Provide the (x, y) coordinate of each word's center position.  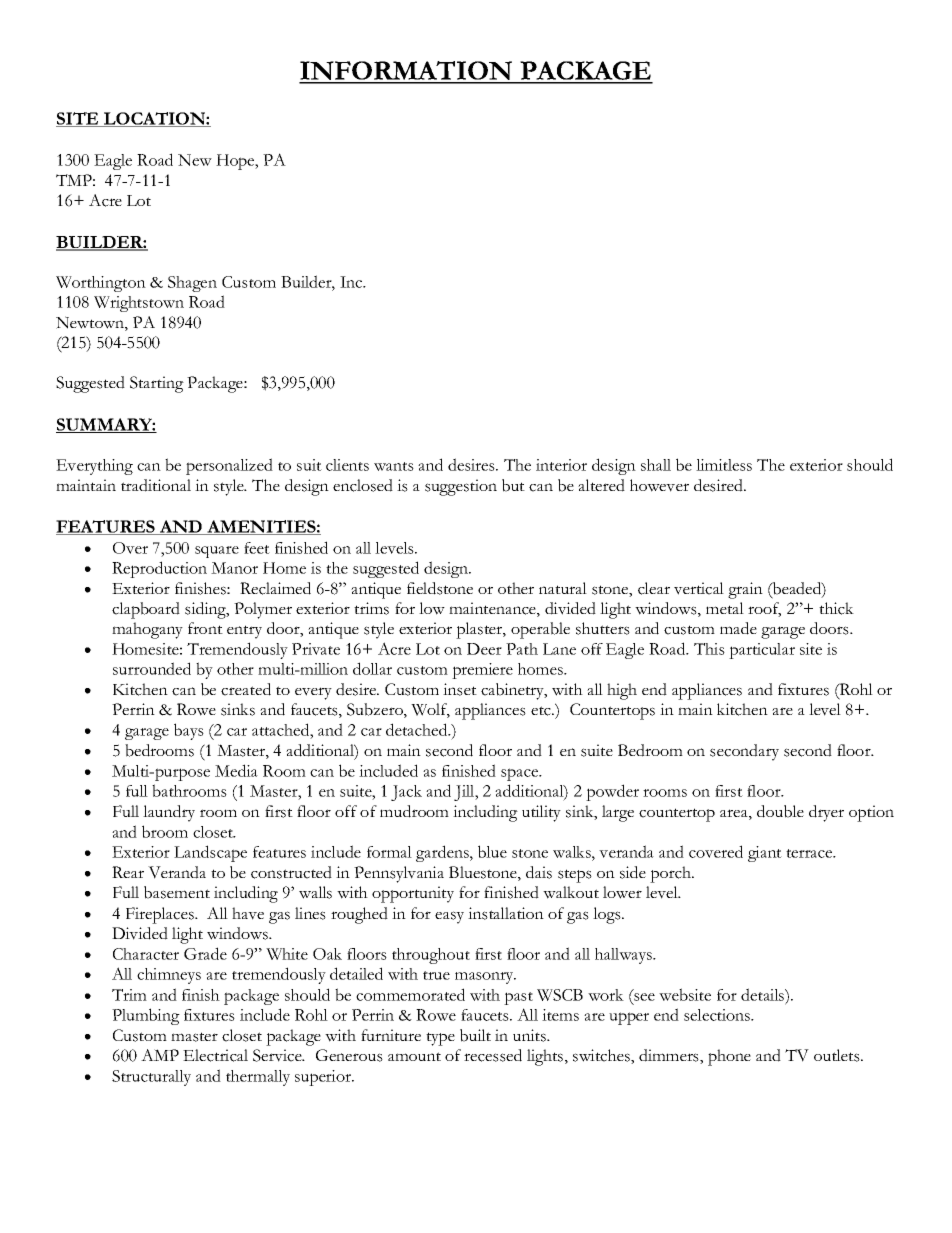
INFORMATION (407, 72)
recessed (493, 1055)
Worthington (101, 284)
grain (745, 590)
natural (563, 588)
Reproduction (159, 569)
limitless (724, 465)
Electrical (215, 1055)
